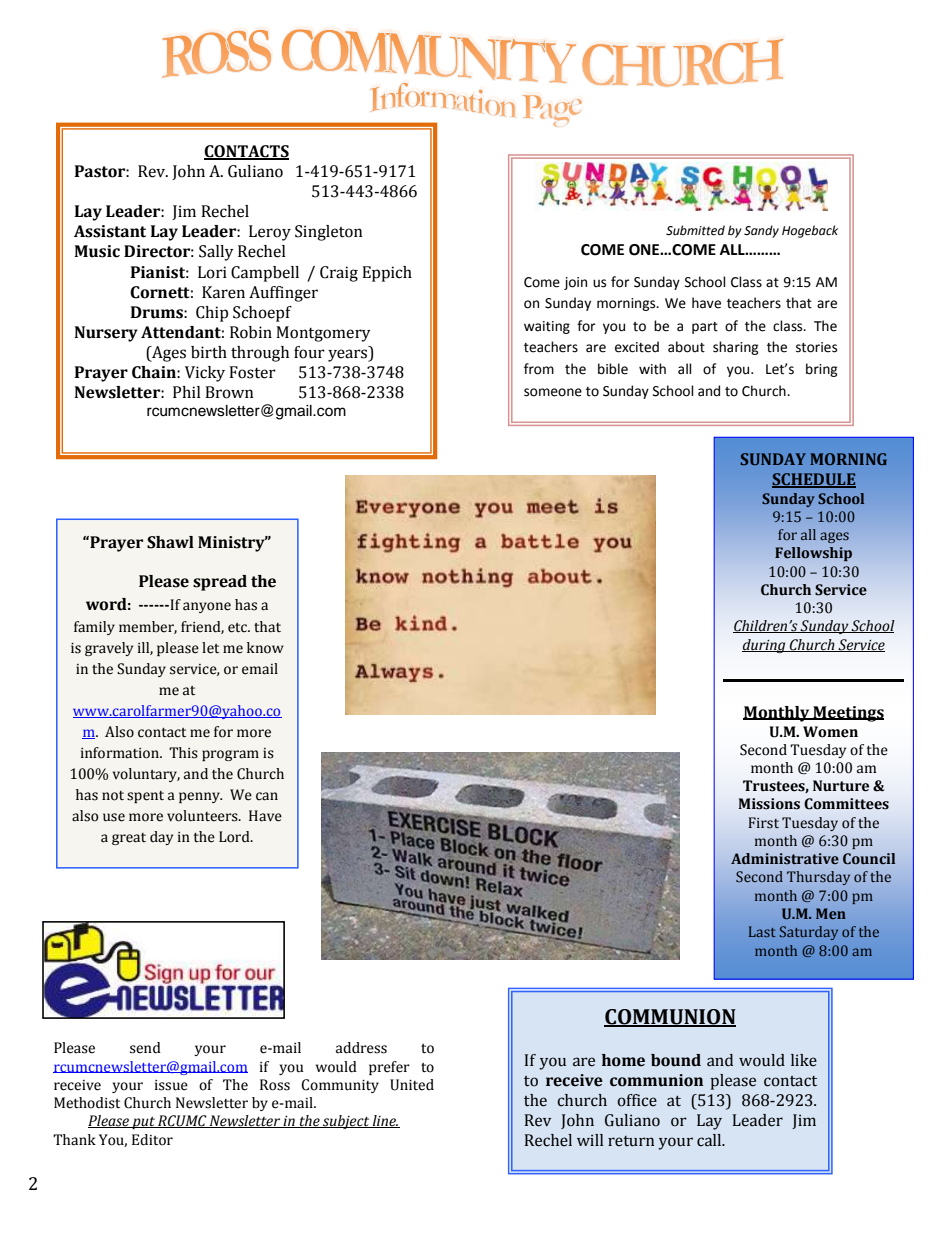  Describe the element at coordinates (143, 1123) in the page. I see `put` at that location.
